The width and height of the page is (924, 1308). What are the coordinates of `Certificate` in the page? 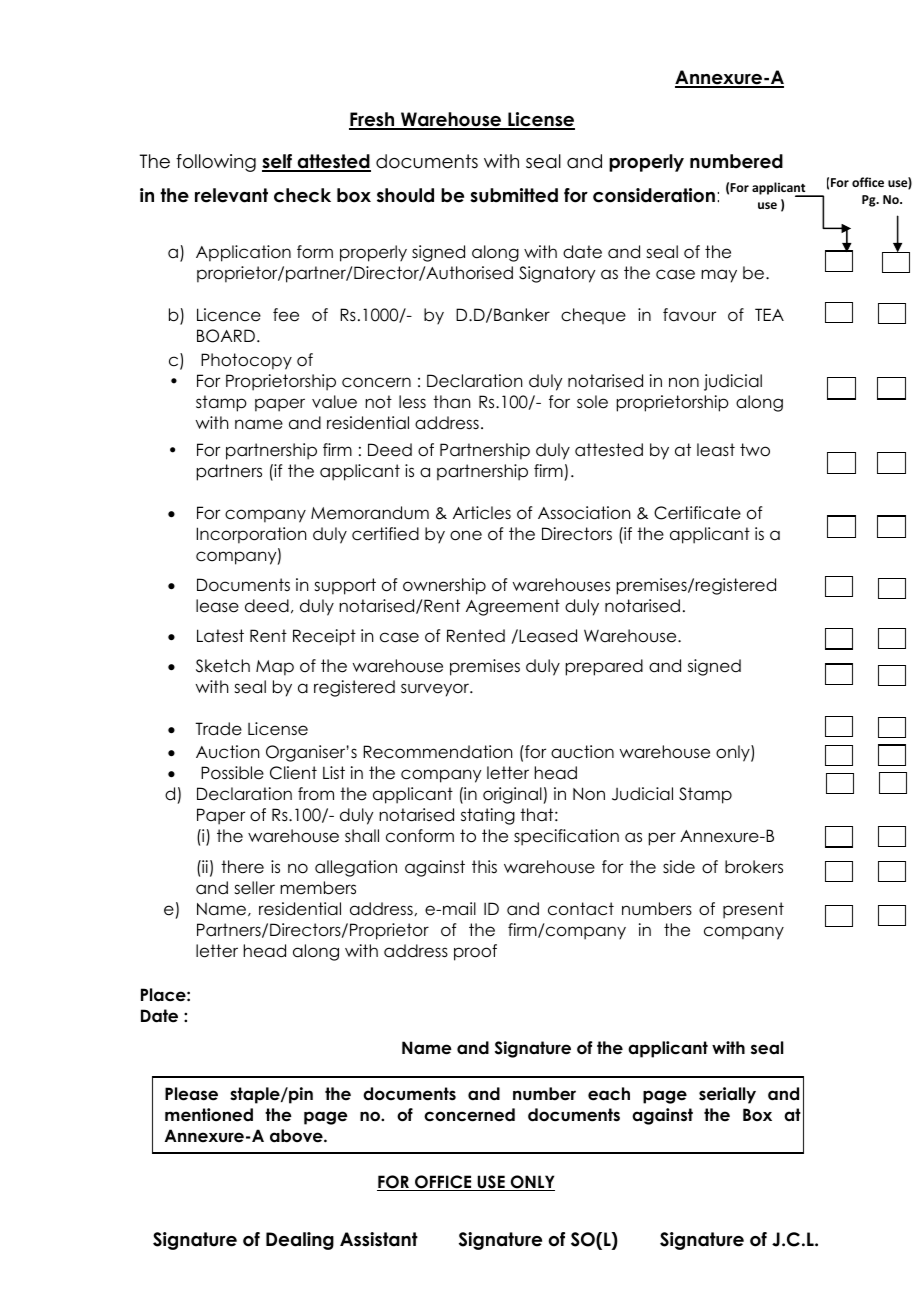 It's located at (697, 513).
